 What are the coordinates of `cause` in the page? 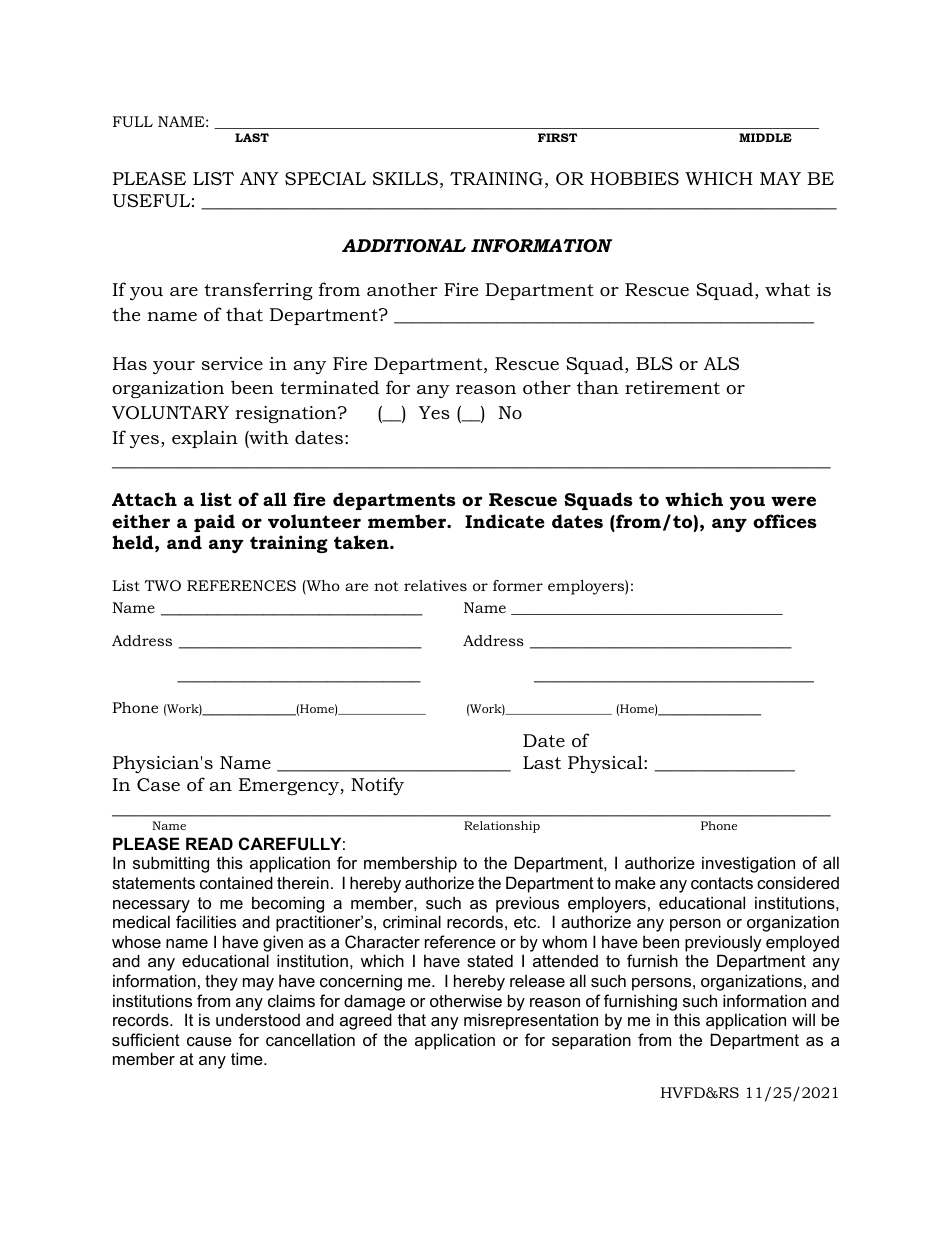 It's located at (209, 1041).
